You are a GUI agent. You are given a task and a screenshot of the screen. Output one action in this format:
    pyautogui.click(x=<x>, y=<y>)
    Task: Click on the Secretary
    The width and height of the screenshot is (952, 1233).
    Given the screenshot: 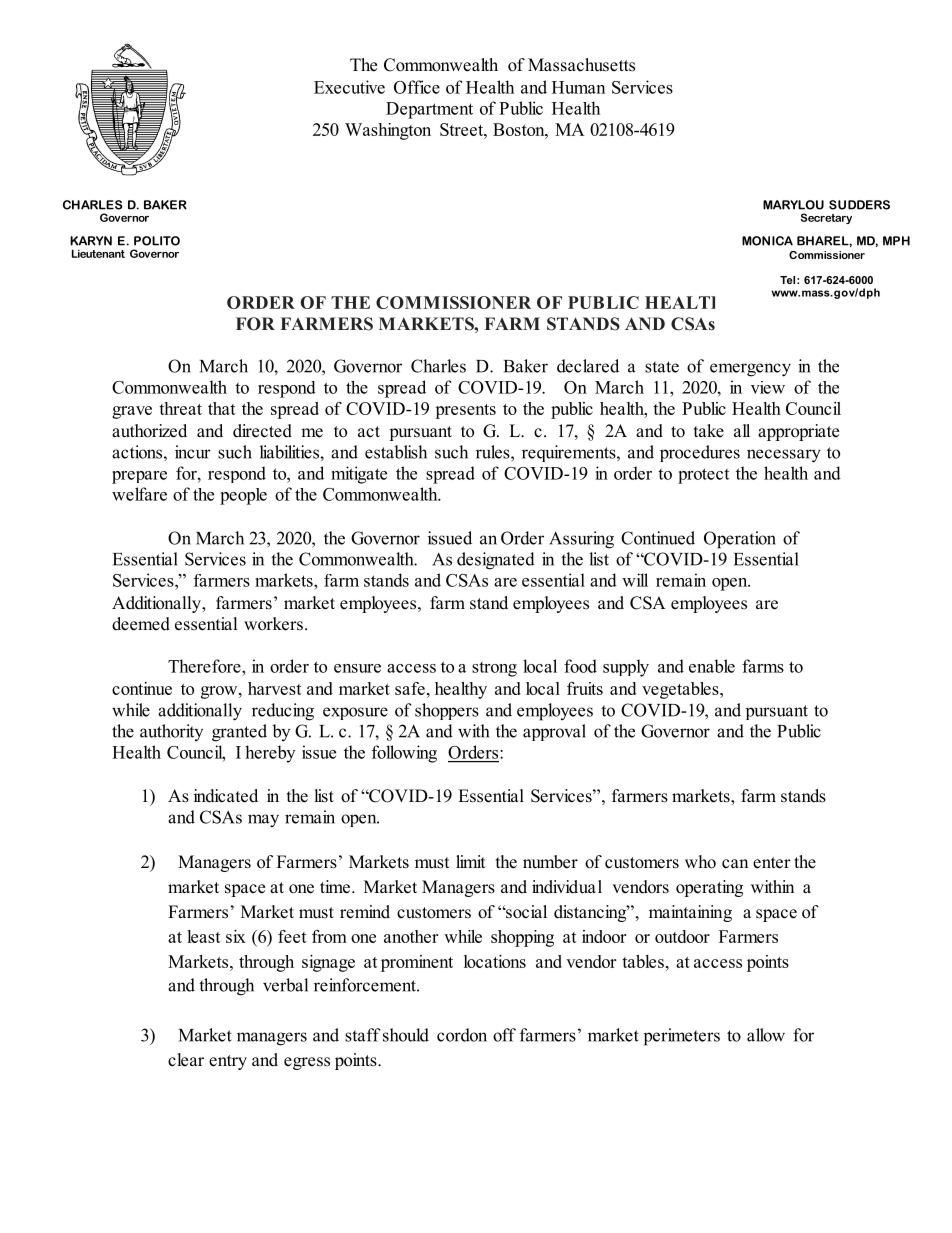 What is the action you would take?
    pyautogui.click(x=826, y=218)
